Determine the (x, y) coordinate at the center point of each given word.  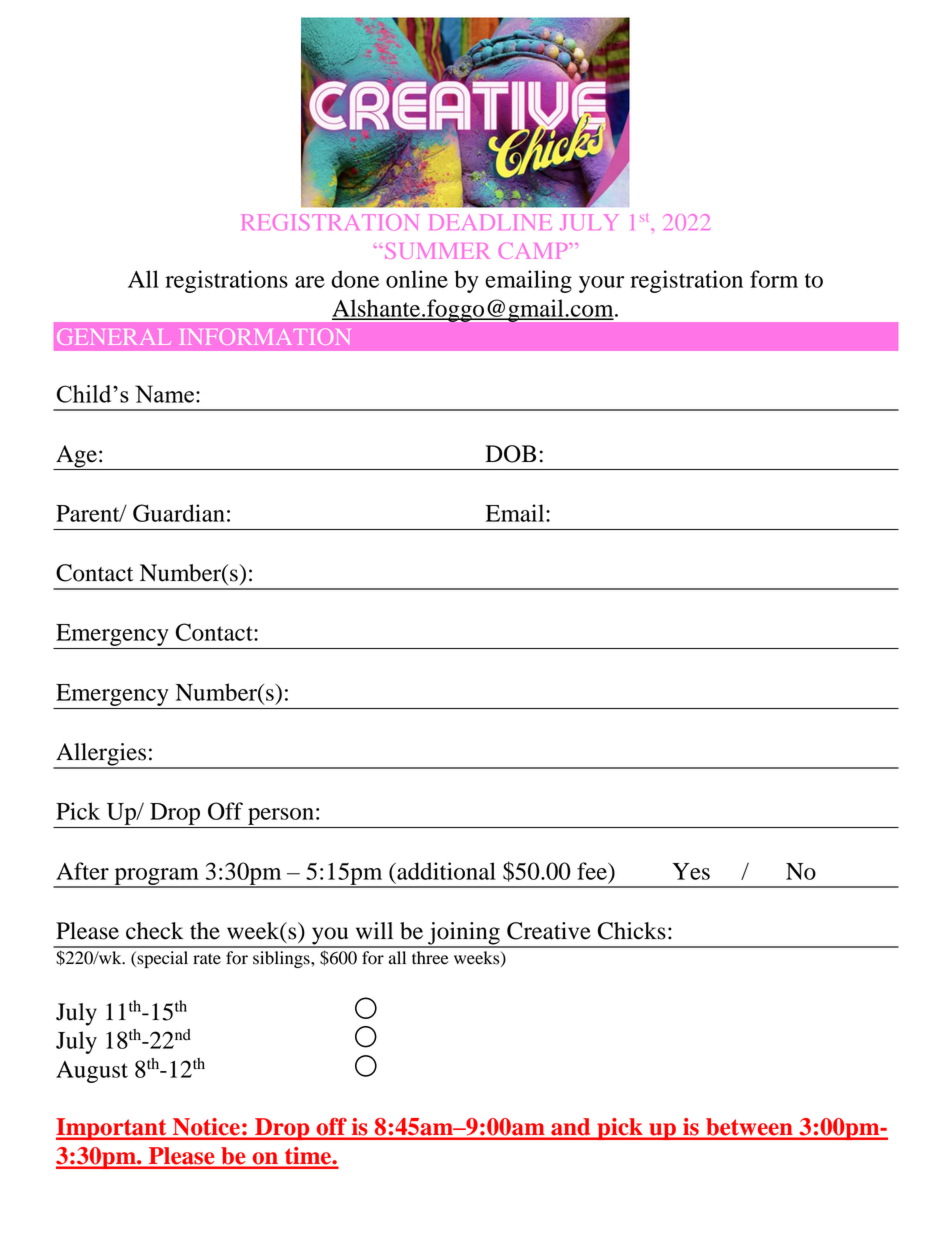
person (281, 818)
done (355, 279)
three (430, 958)
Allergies (101, 755)
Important (112, 1129)
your (601, 284)
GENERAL (113, 337)
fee (593, 871)
